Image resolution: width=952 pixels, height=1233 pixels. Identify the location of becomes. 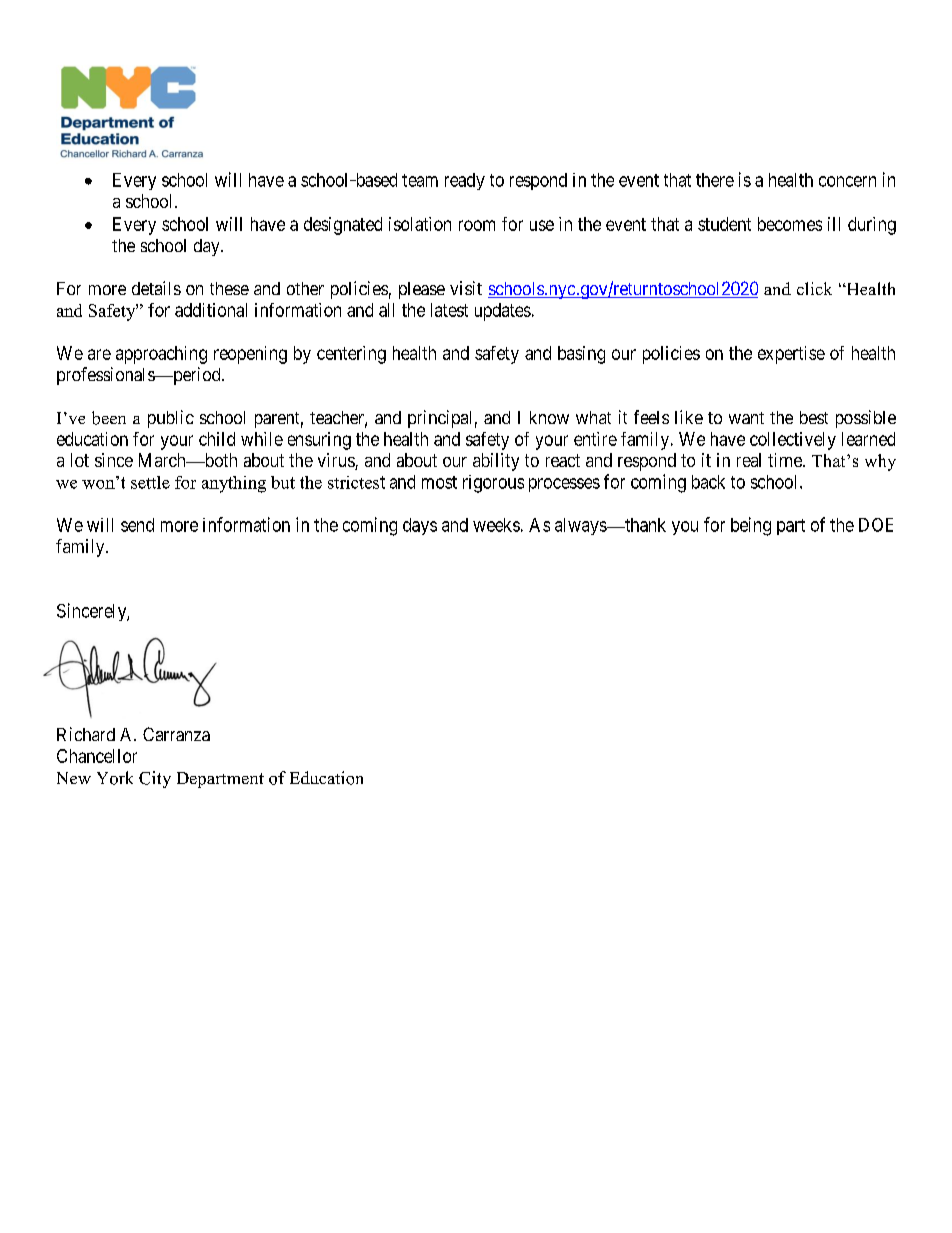
(790, 224).
